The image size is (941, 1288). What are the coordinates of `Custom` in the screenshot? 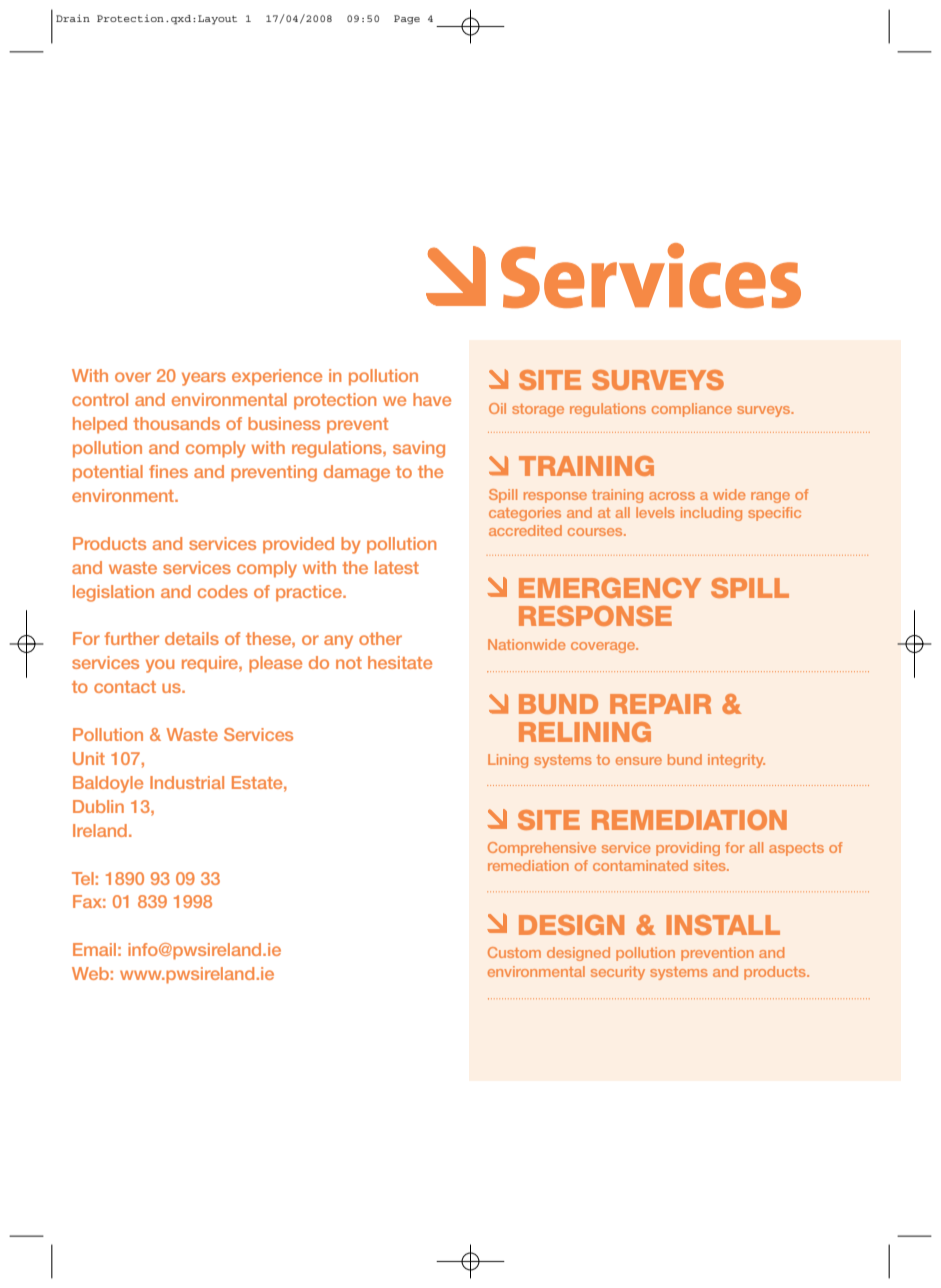 It's located at (514, 952).
